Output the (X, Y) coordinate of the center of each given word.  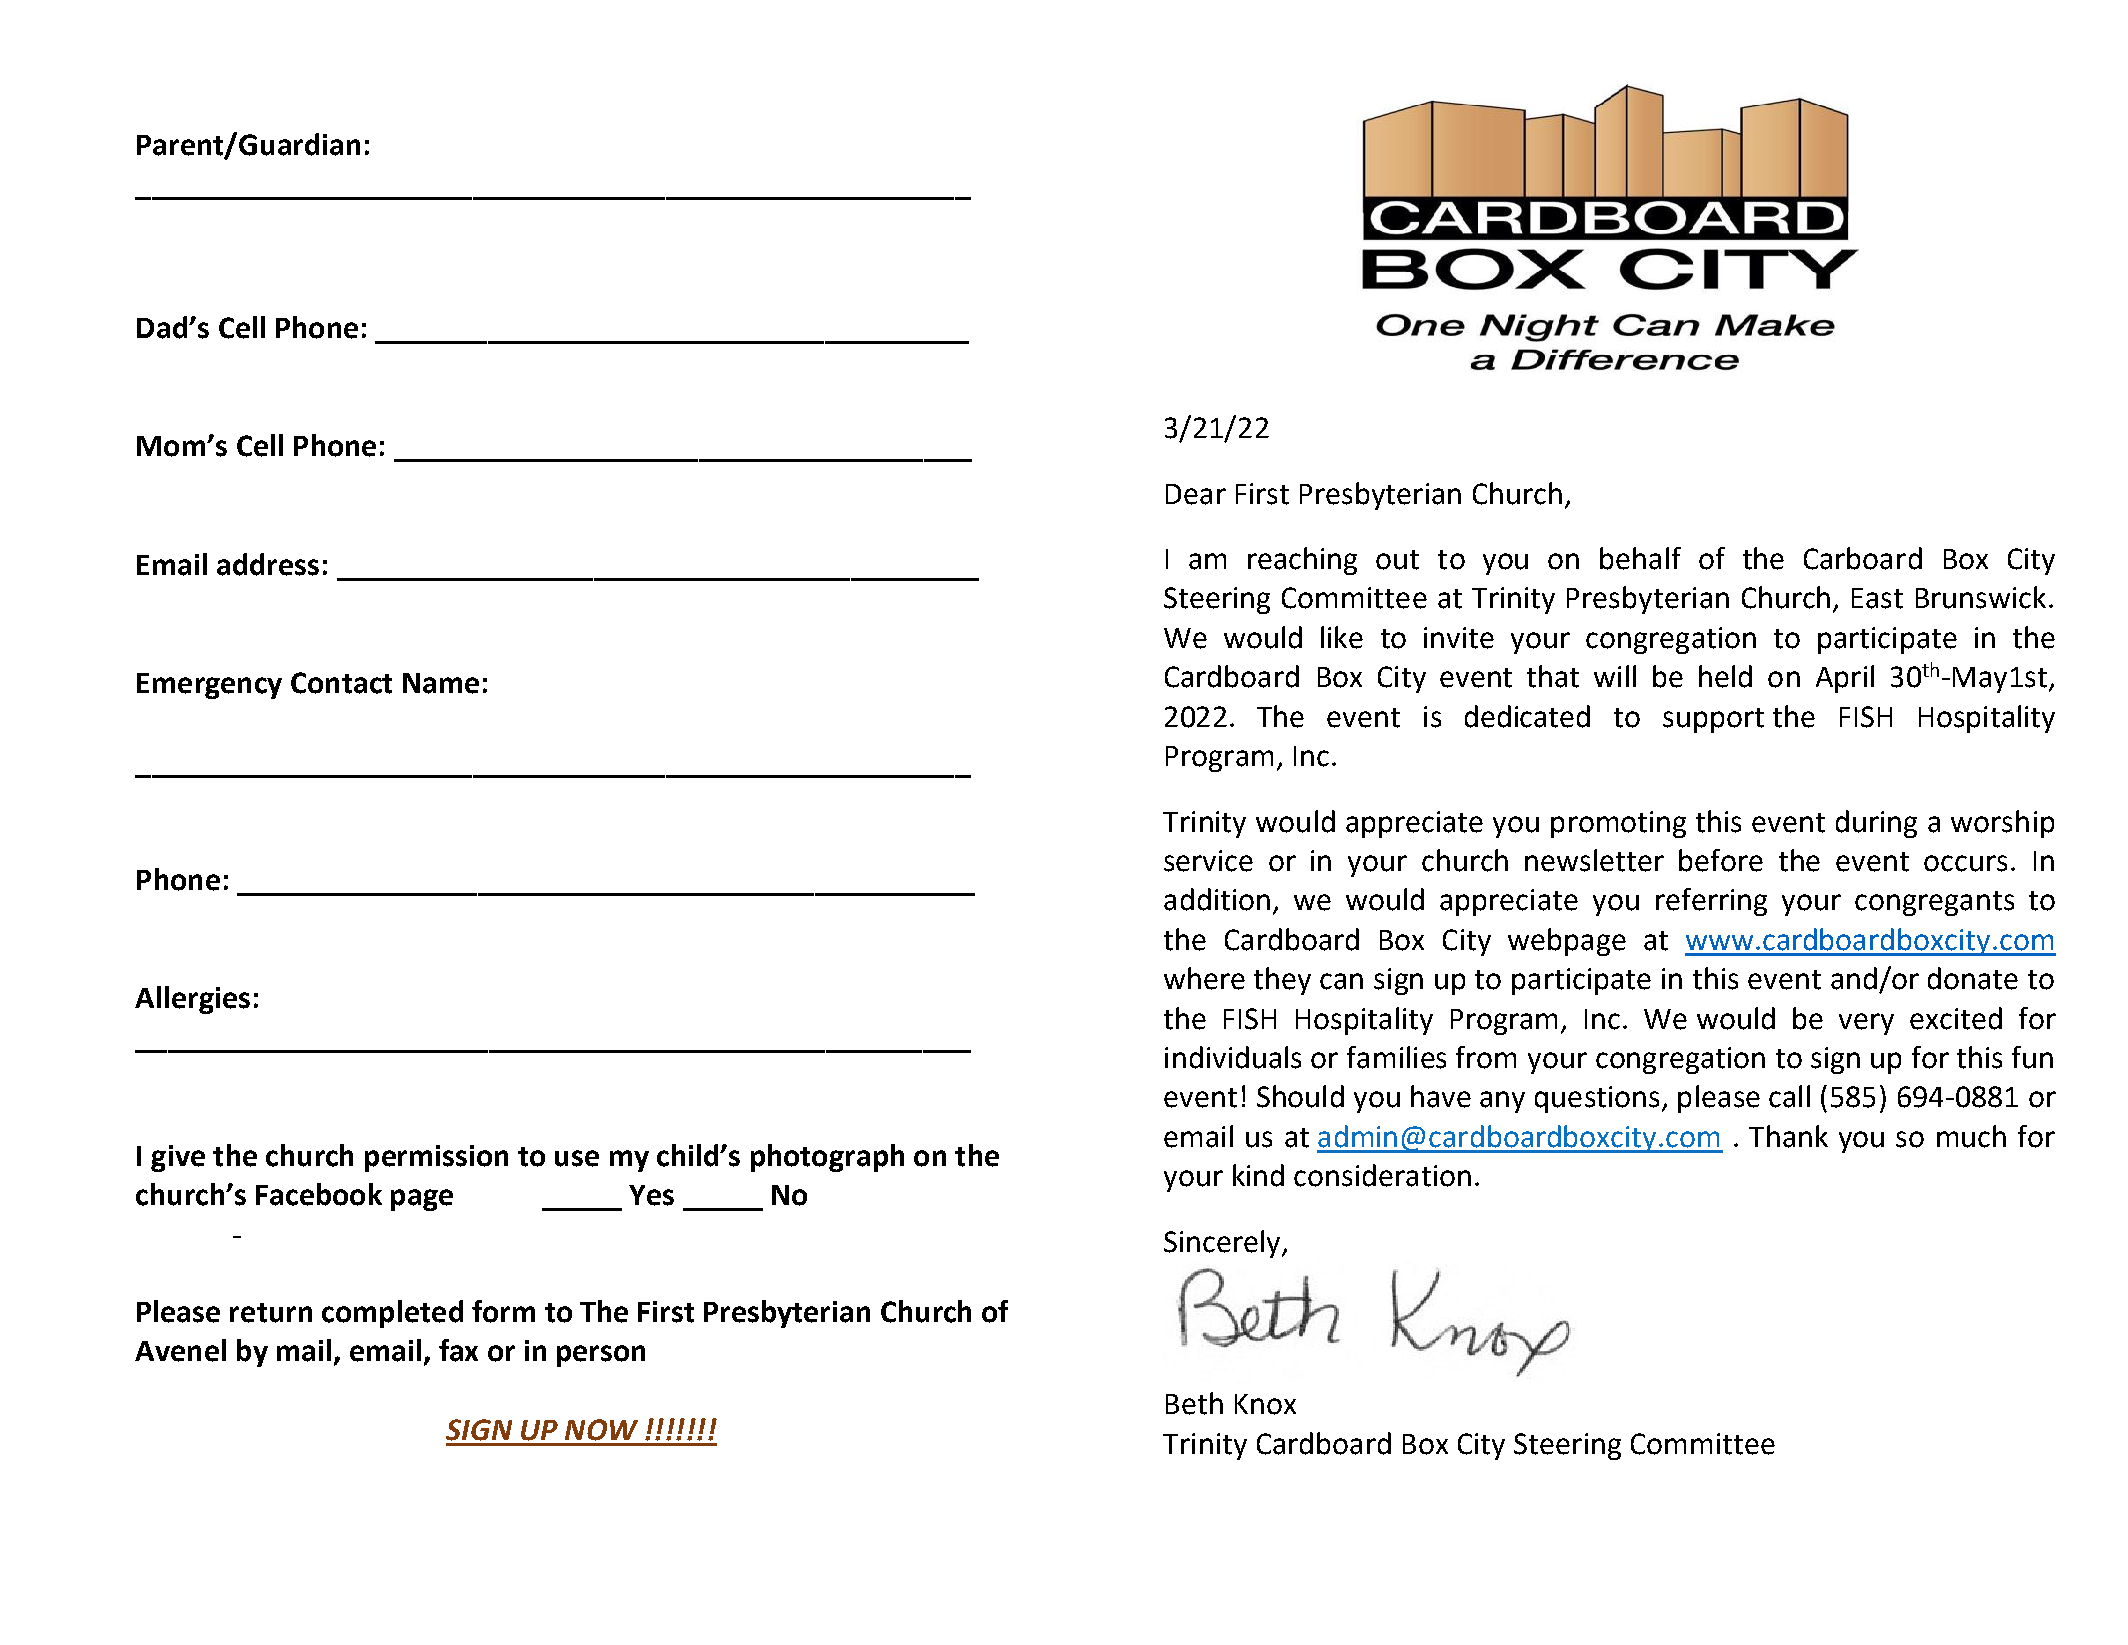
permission (436, 1158)
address (268, 564)
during (1876, 824)
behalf (1640, 558)
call (1789, 1096)
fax (458, 1350)
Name (441, 683)
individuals (1233, 1057)
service (1208, 861)
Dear (1196, 494)
